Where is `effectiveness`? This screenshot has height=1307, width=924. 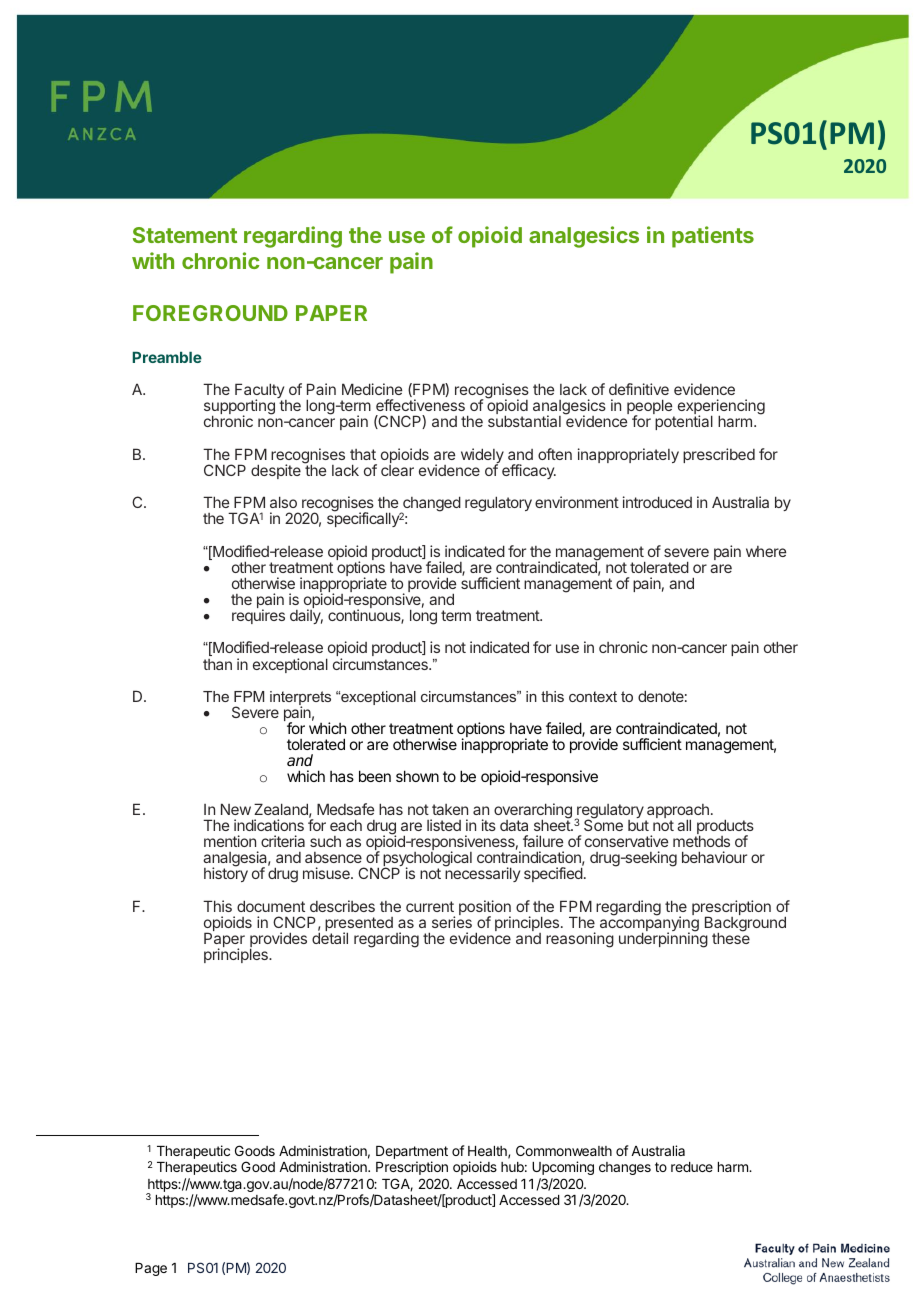
effectiveness is located at coordinates (420, 405).
